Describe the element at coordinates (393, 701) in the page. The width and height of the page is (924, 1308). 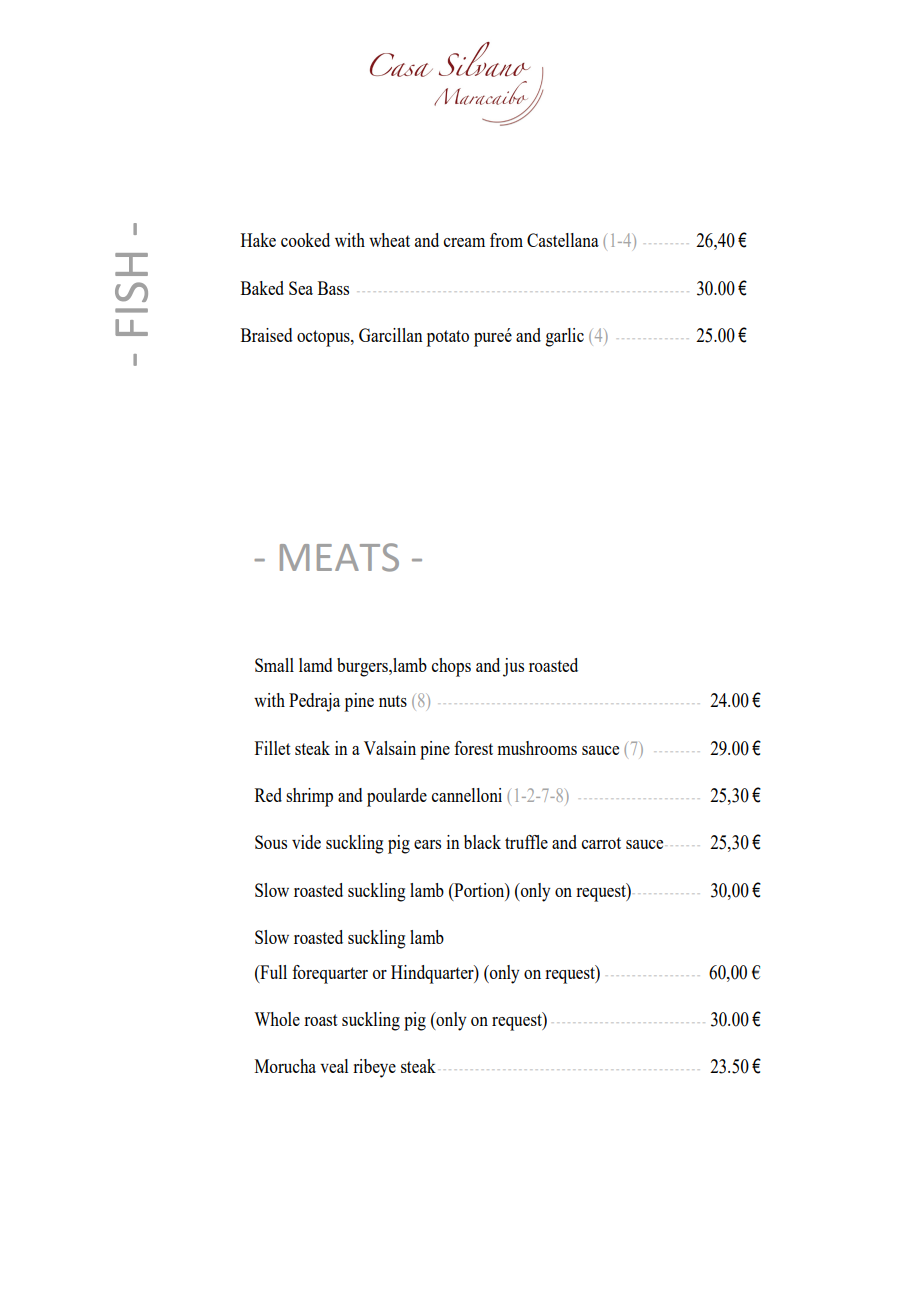
I see `nuts` at that location.
